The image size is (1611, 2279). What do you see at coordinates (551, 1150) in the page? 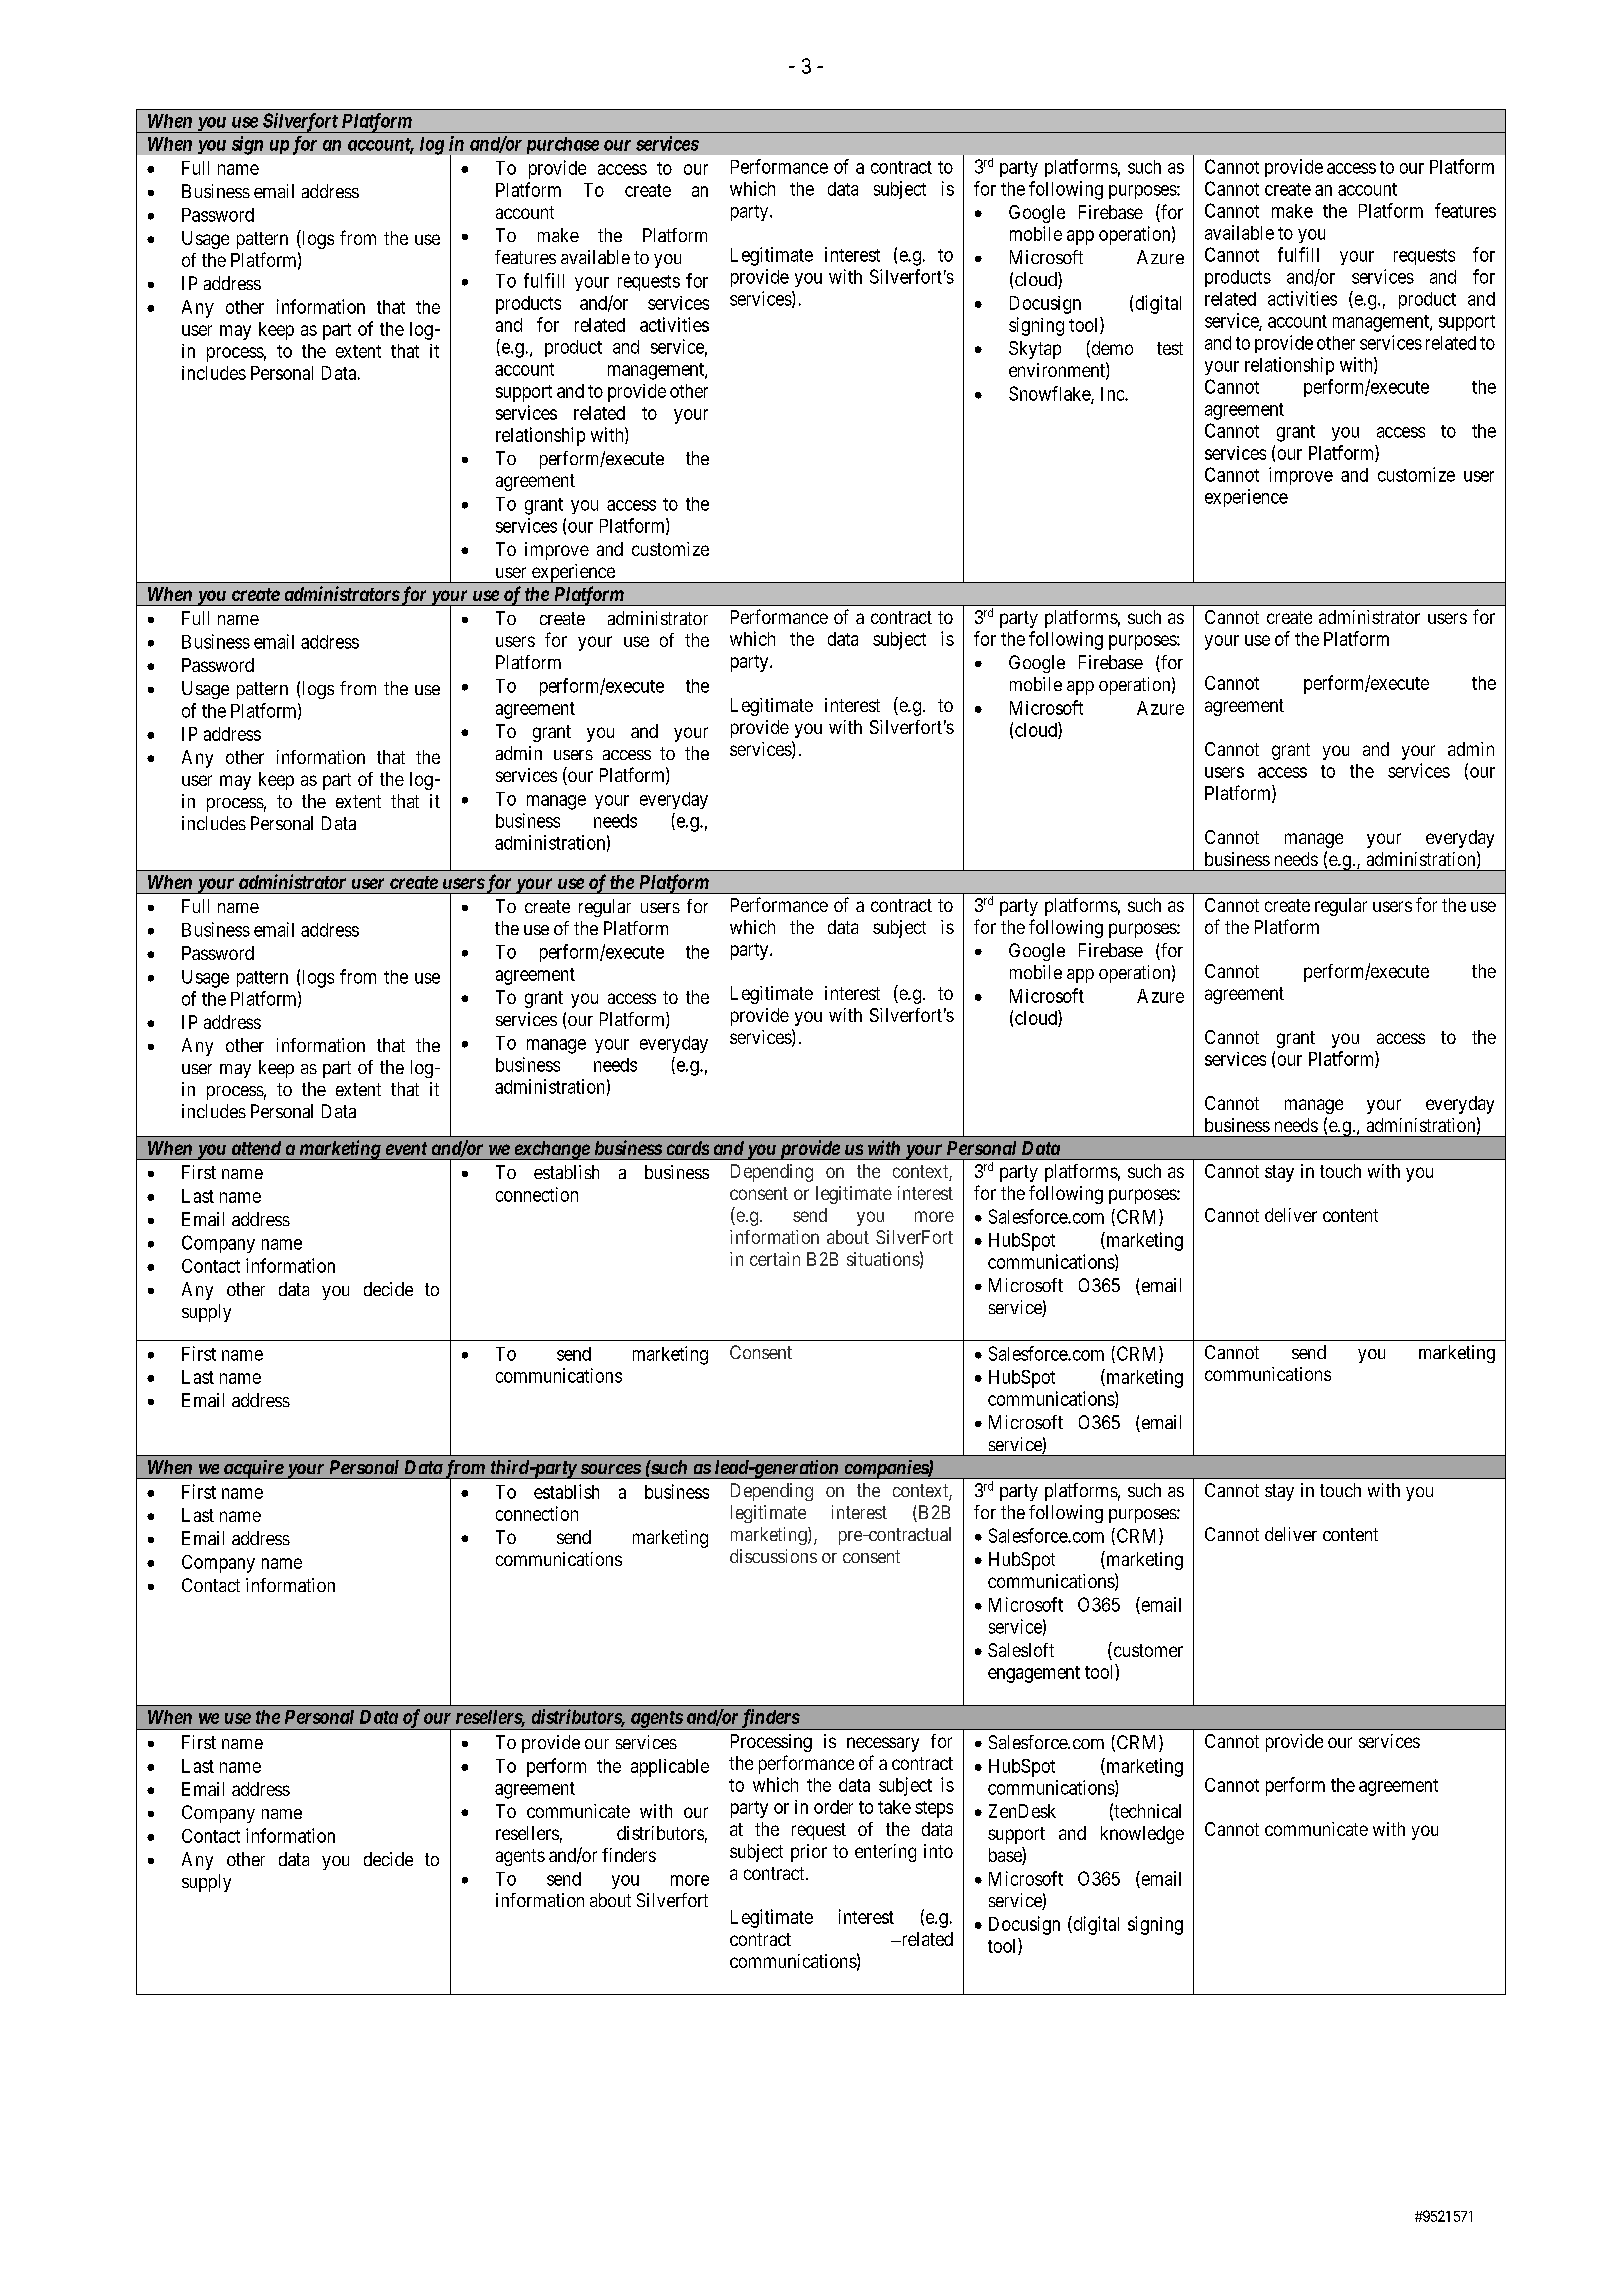
I see `exchange` at bounding box center [551, 1150].
